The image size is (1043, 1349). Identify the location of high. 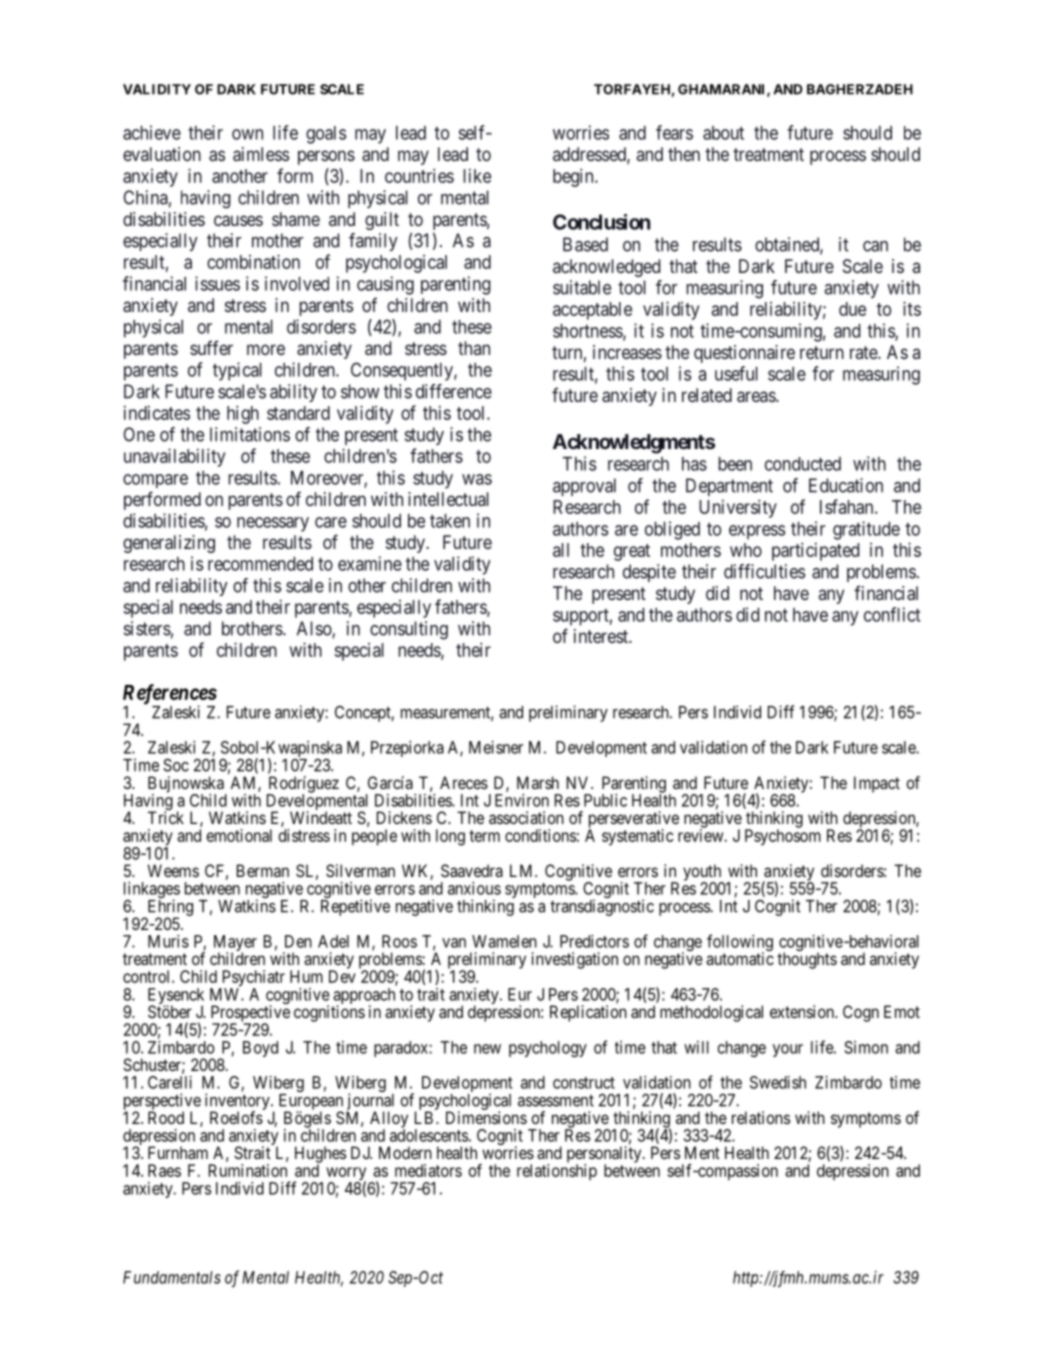
(243, 414).
